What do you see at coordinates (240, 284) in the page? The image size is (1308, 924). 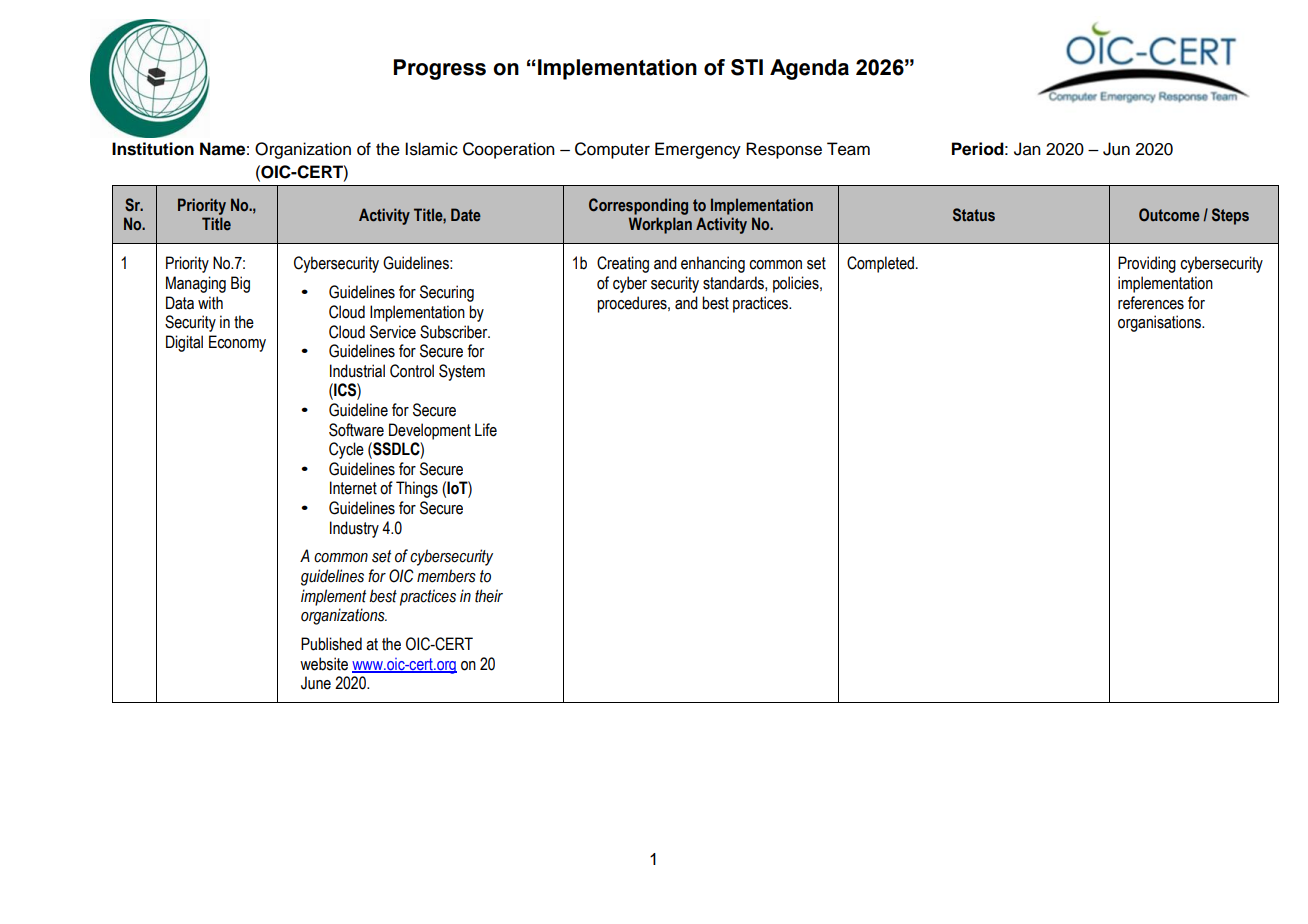 I see `Big` at bounding box center [240, 284].
